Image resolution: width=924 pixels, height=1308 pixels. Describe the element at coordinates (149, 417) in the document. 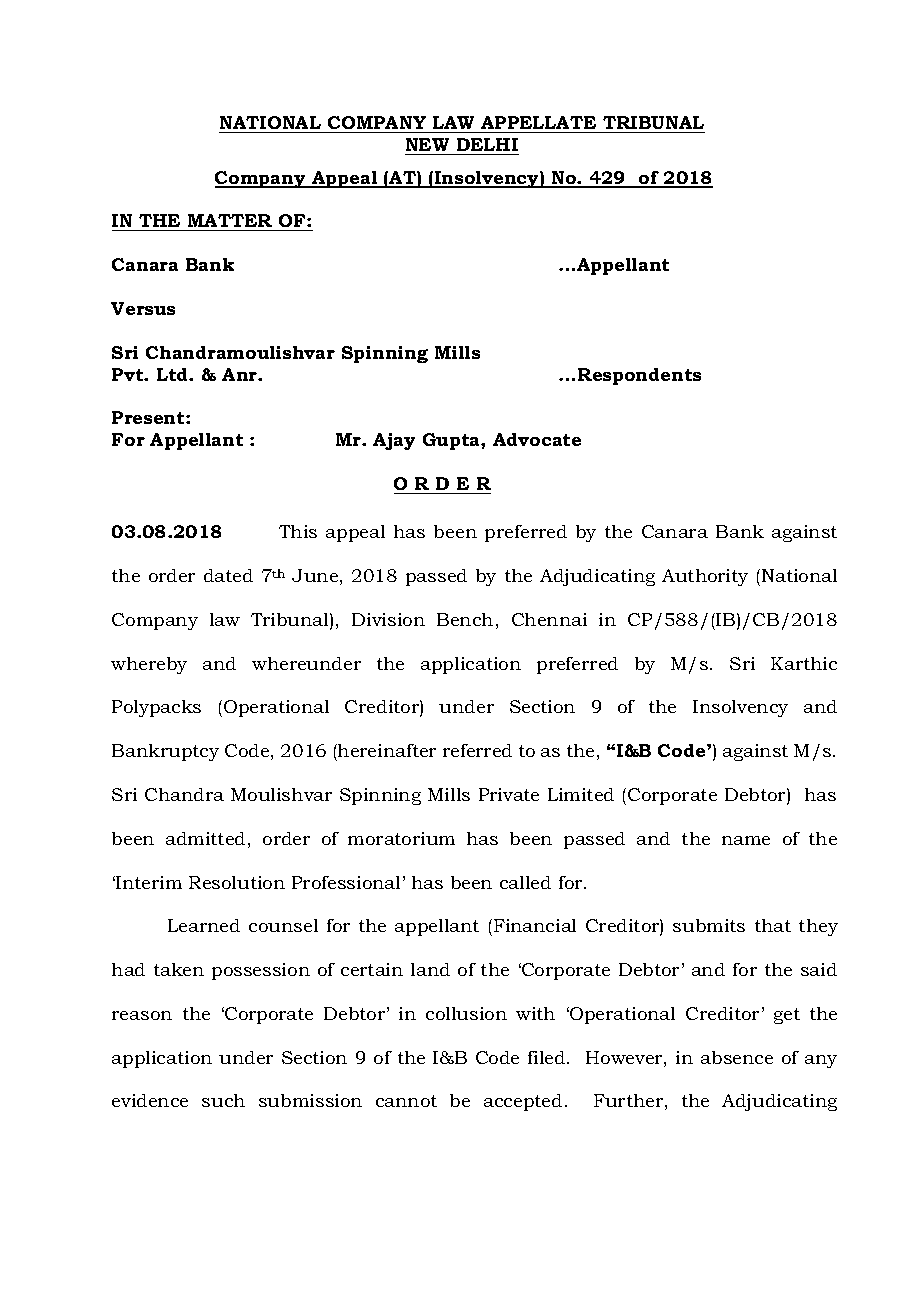

I see `Present` at that location.
